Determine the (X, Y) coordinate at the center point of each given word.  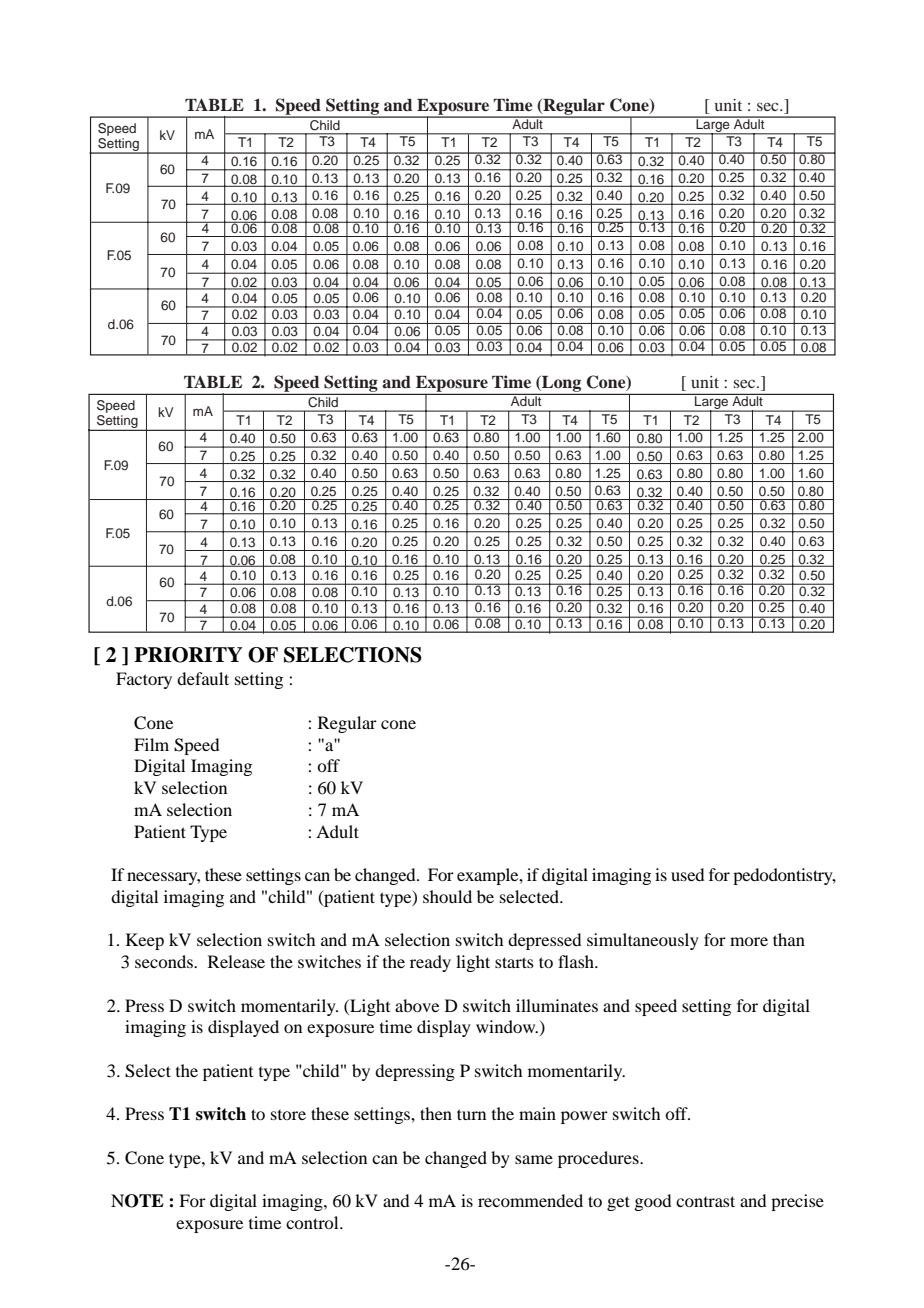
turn (471, 1114)
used (687, 874)
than (789, 939)
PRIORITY (188, 655)
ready (430, 963)
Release (236, 961)
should (447, 896)
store (288, 1115)
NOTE (137, 1201)
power (584, 1117)
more (749, 941)
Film (151, 744)
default (203, 678)
